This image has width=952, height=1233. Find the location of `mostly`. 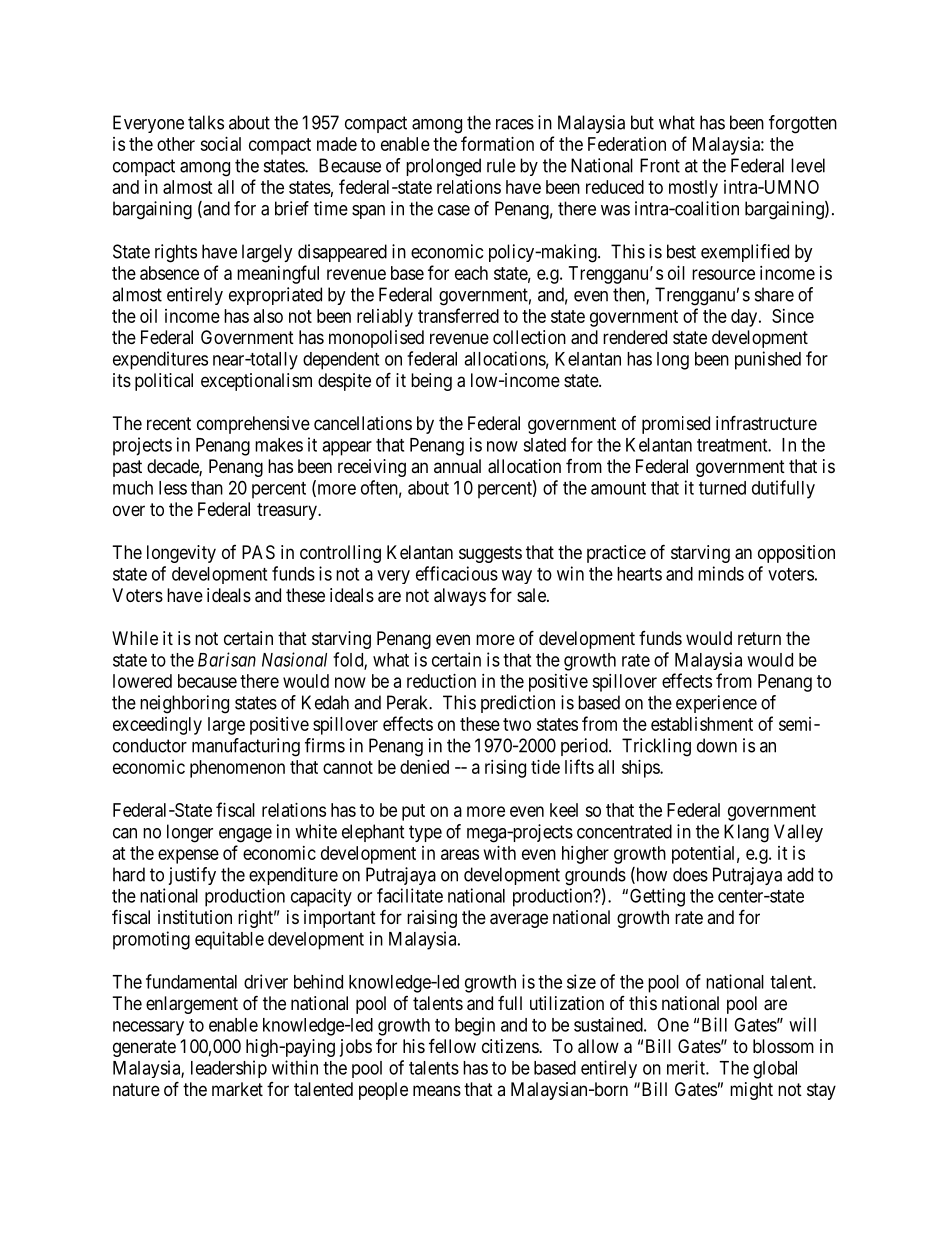

mostly is located at coordinates (693, 189).
